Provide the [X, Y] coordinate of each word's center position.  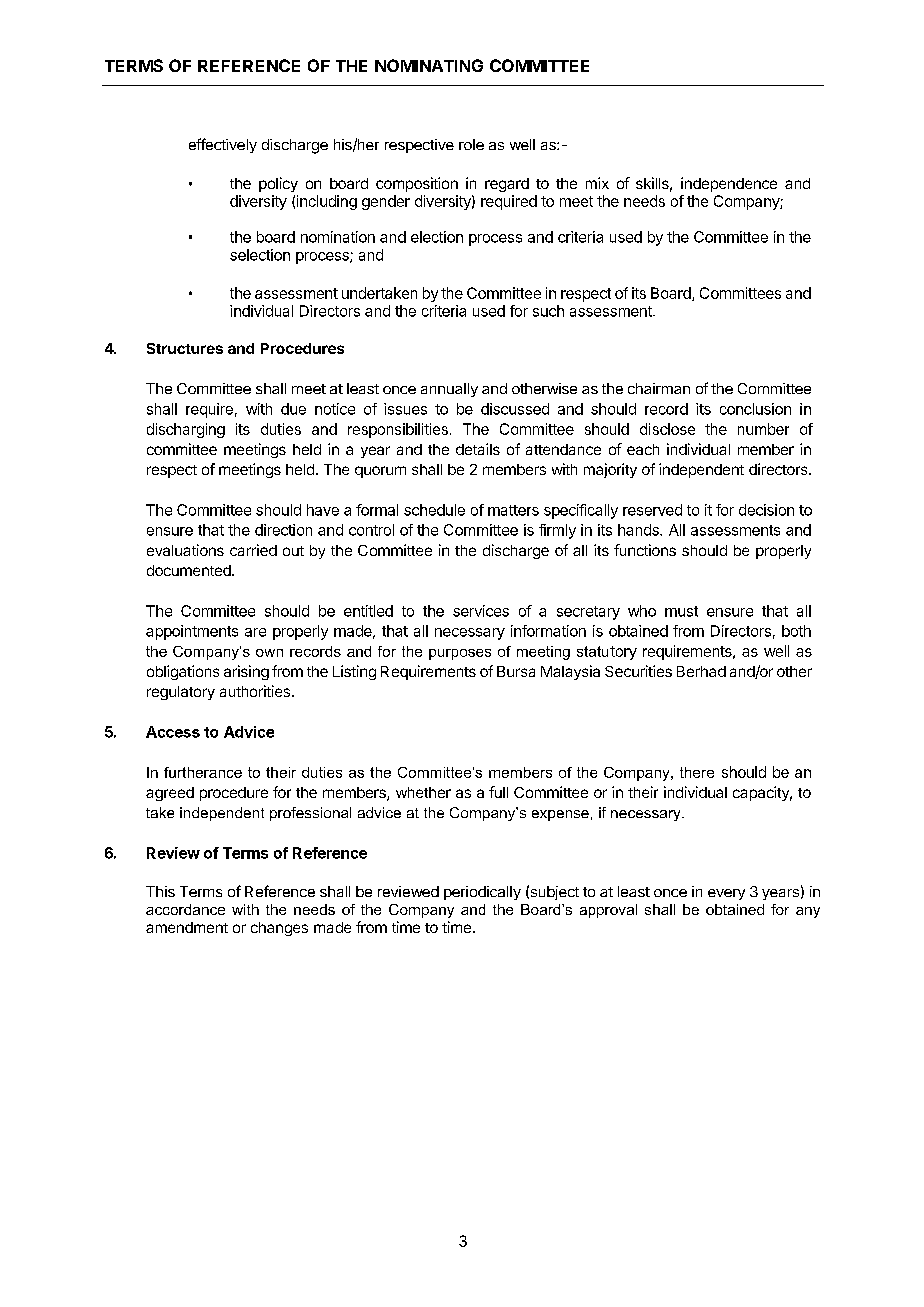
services [481, 611]
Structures [185, 348]
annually [449, 390]
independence [729, 184]
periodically [482, 893]
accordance [185, 909]
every [726, 894]
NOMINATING [429, 65]
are [255, 632]
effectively [223, 145]
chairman [659, 388]
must [681, 611]
